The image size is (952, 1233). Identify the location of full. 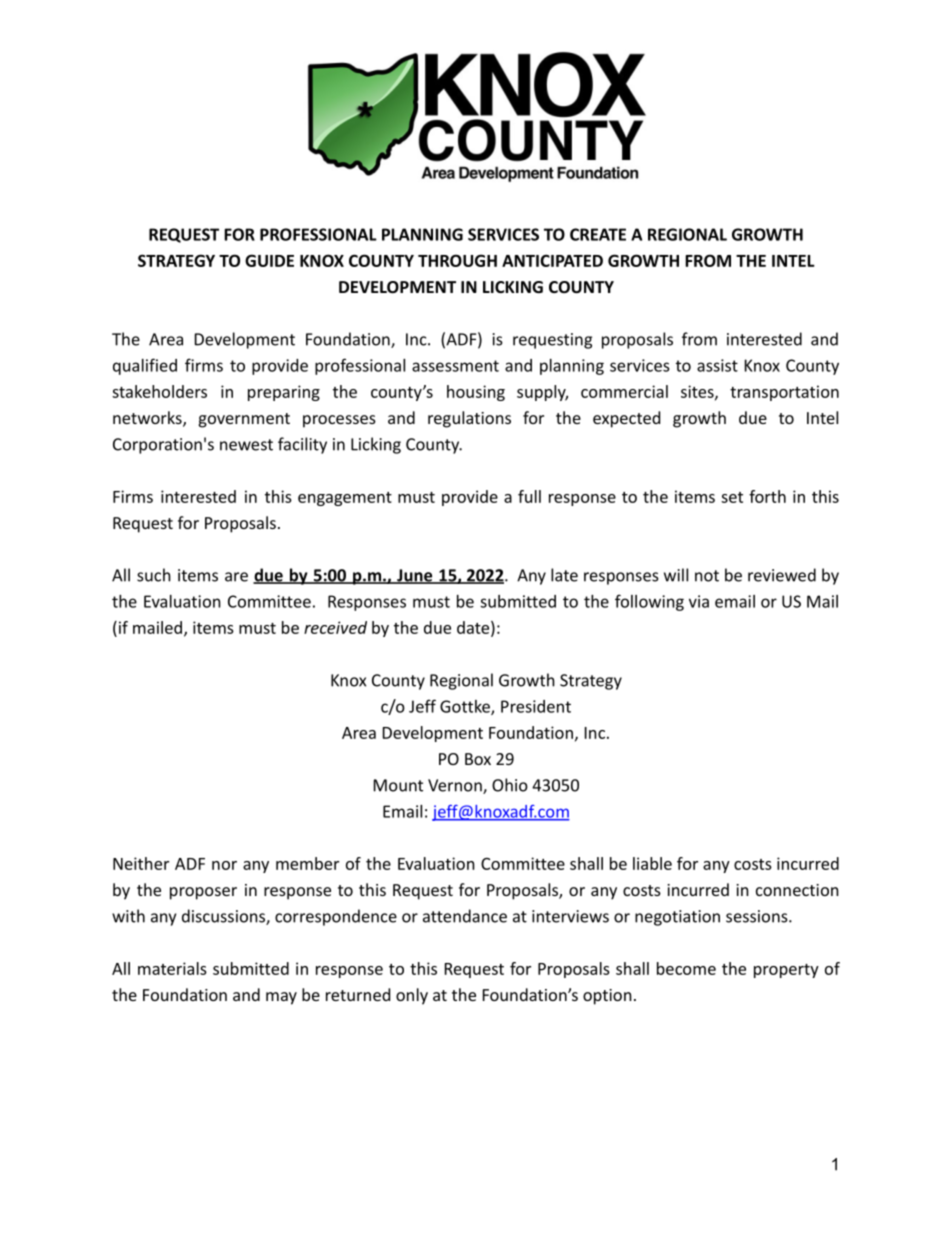
(529, 496).
